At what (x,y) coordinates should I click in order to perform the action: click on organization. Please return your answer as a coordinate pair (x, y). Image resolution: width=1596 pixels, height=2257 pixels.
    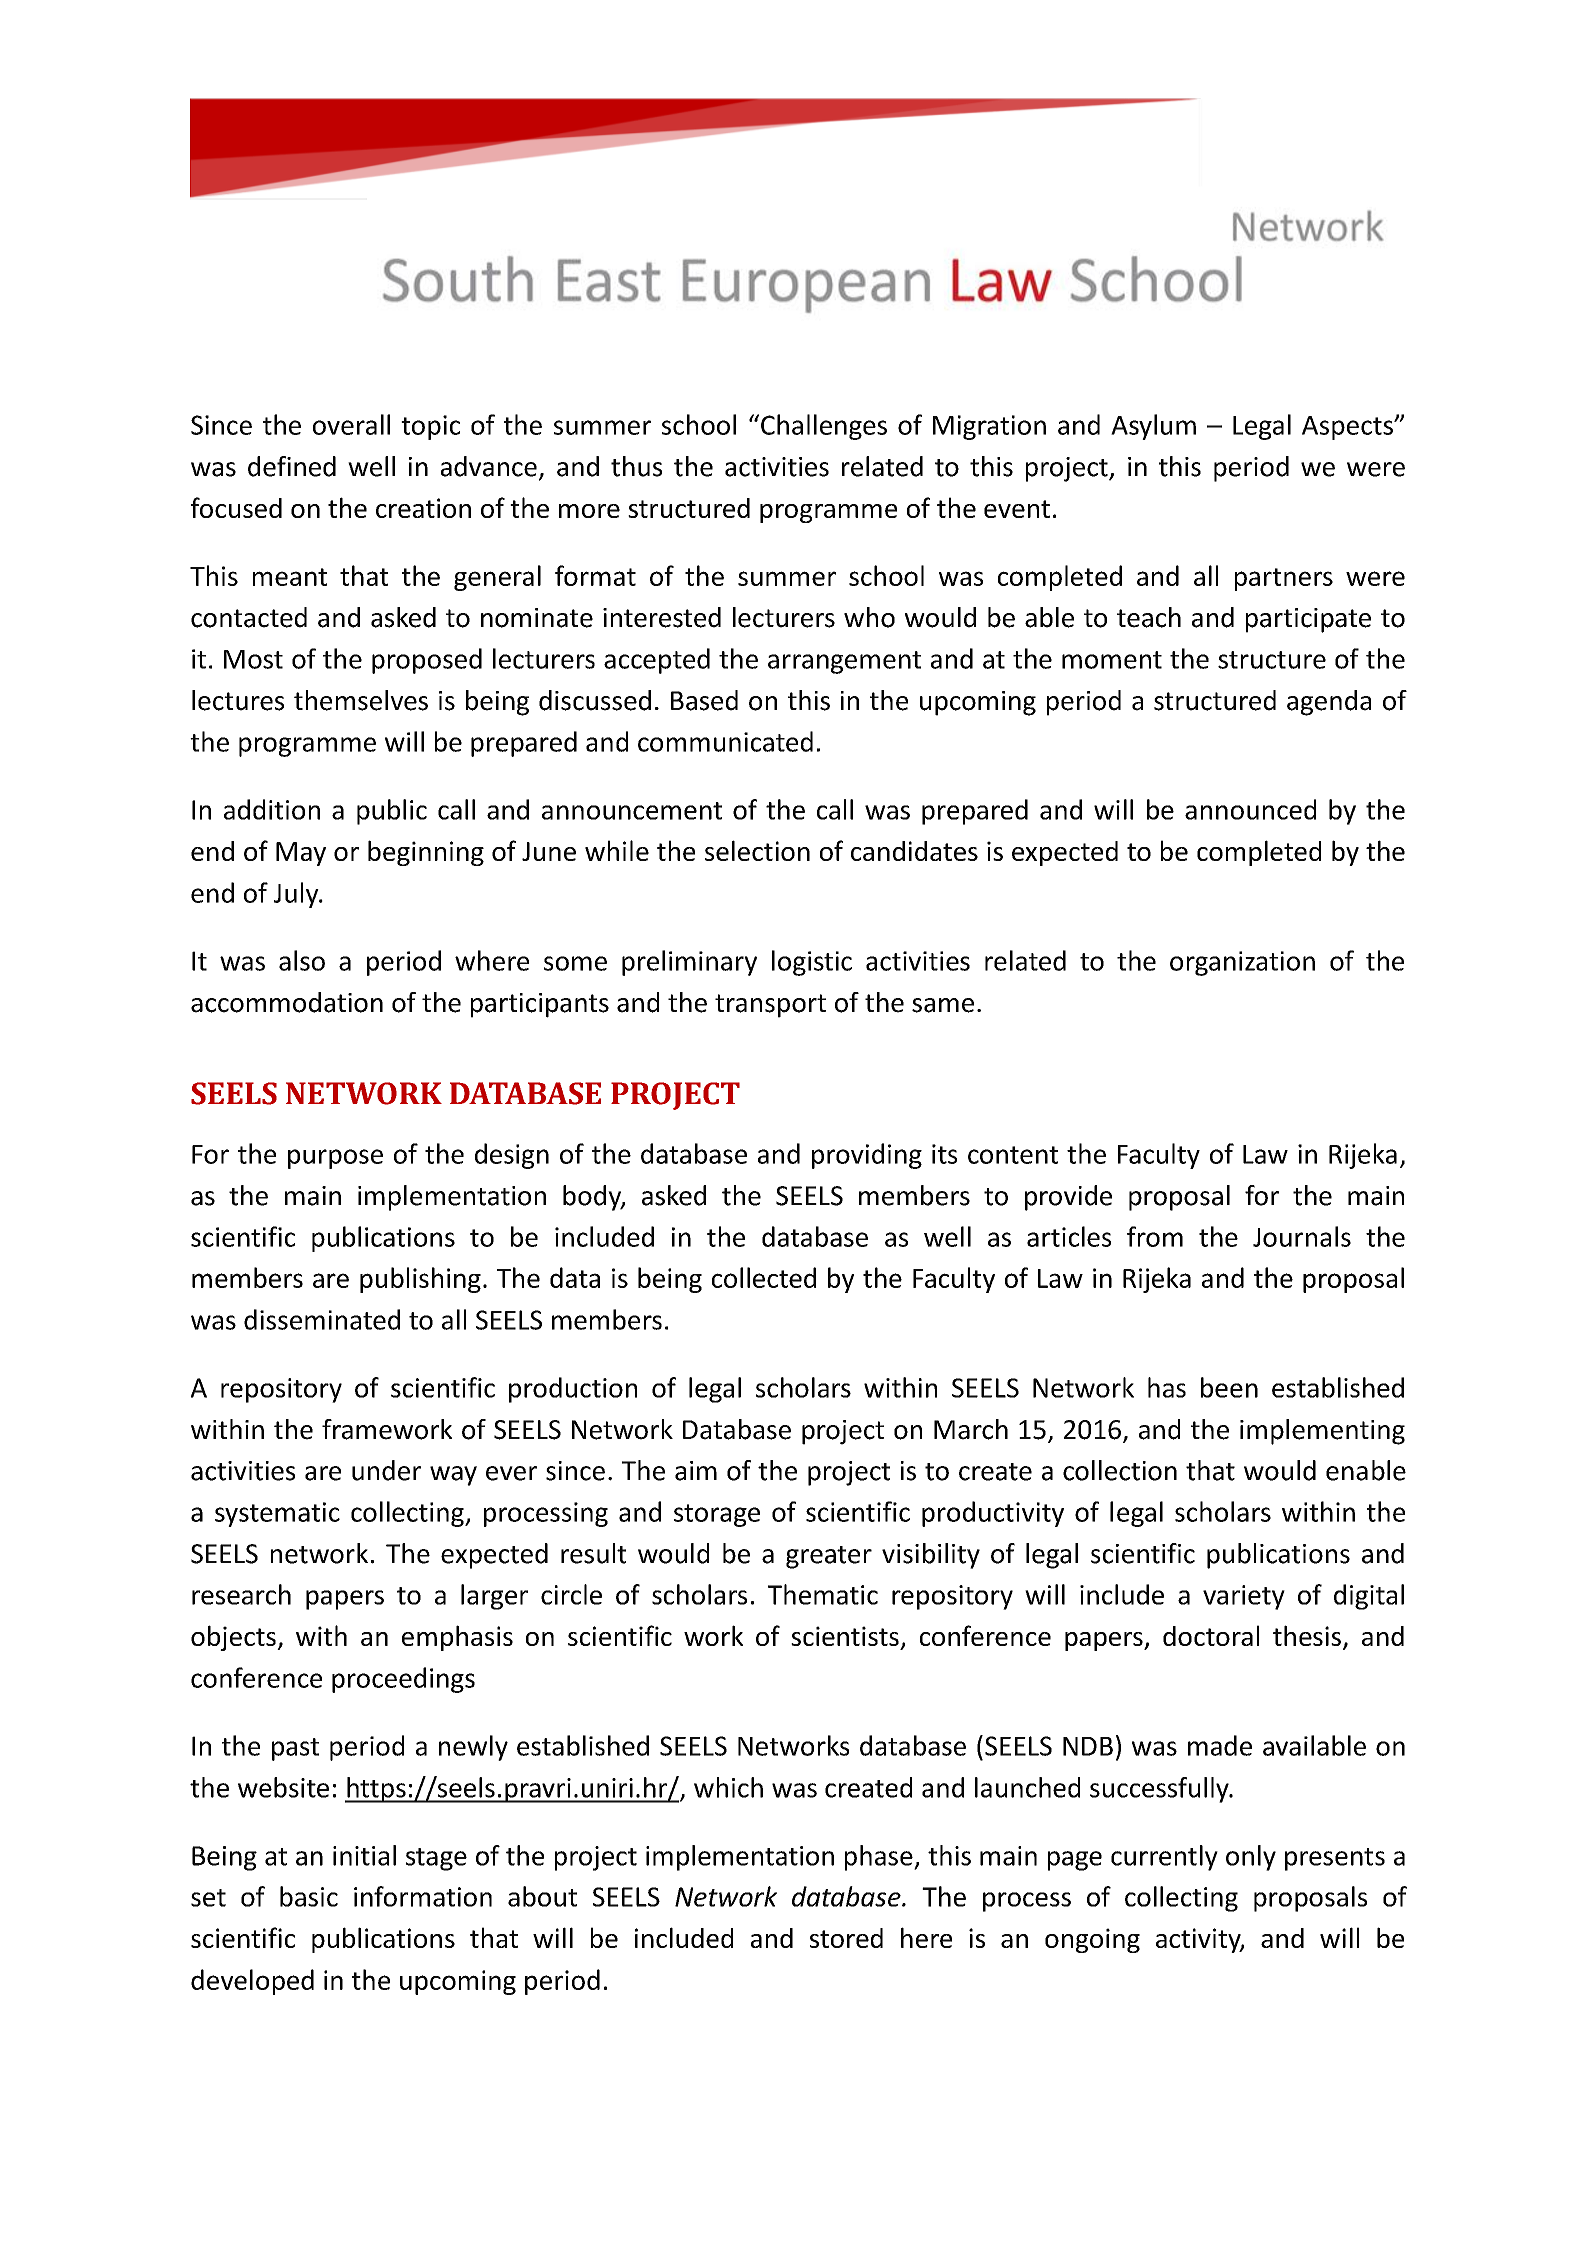
    Looking at the image, I should click on (1242, 963).
